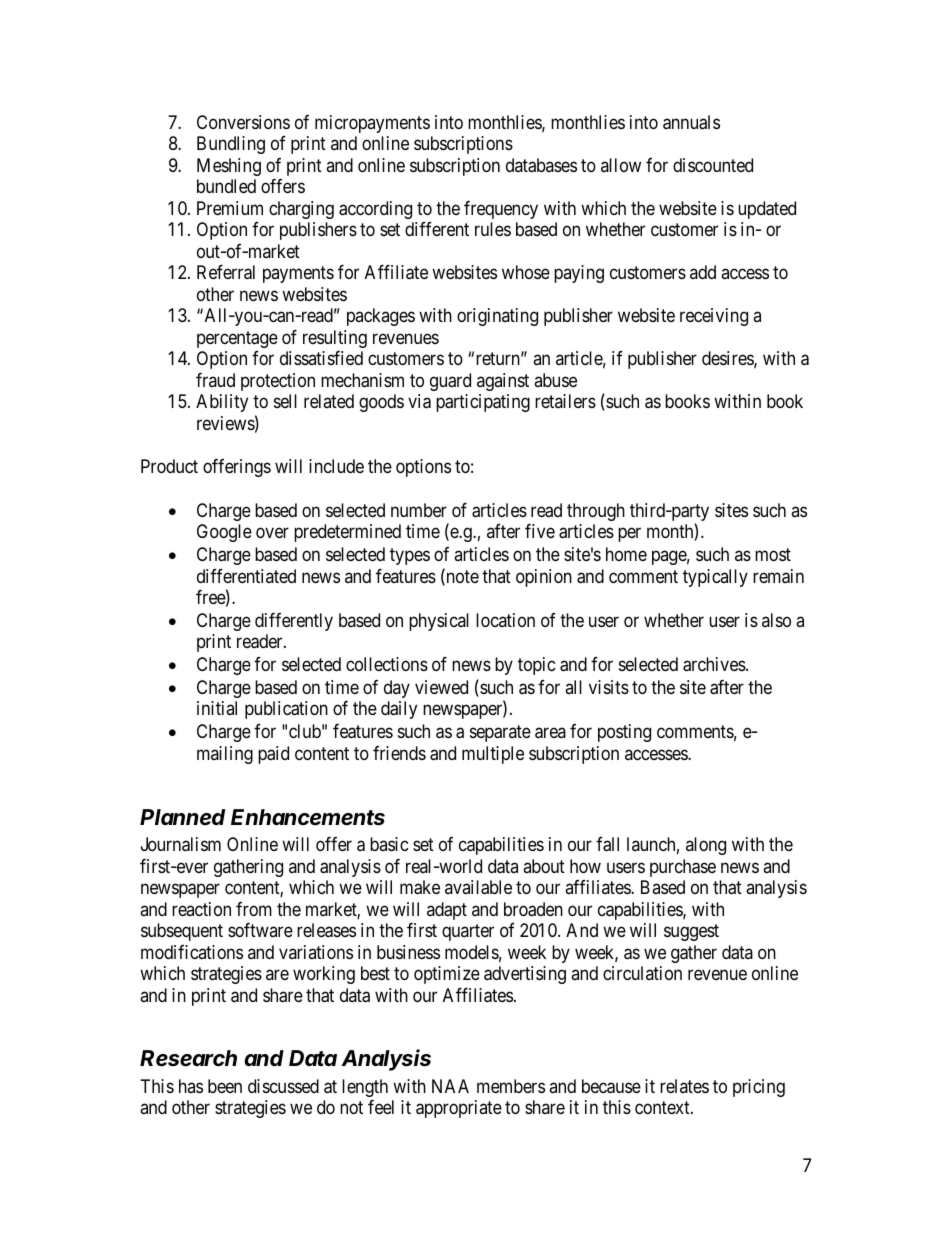 This screenshot has width=952, height=1233. Describe the element at coordinates (501, 210) in the screenshot. I see `frequency` at that location.
